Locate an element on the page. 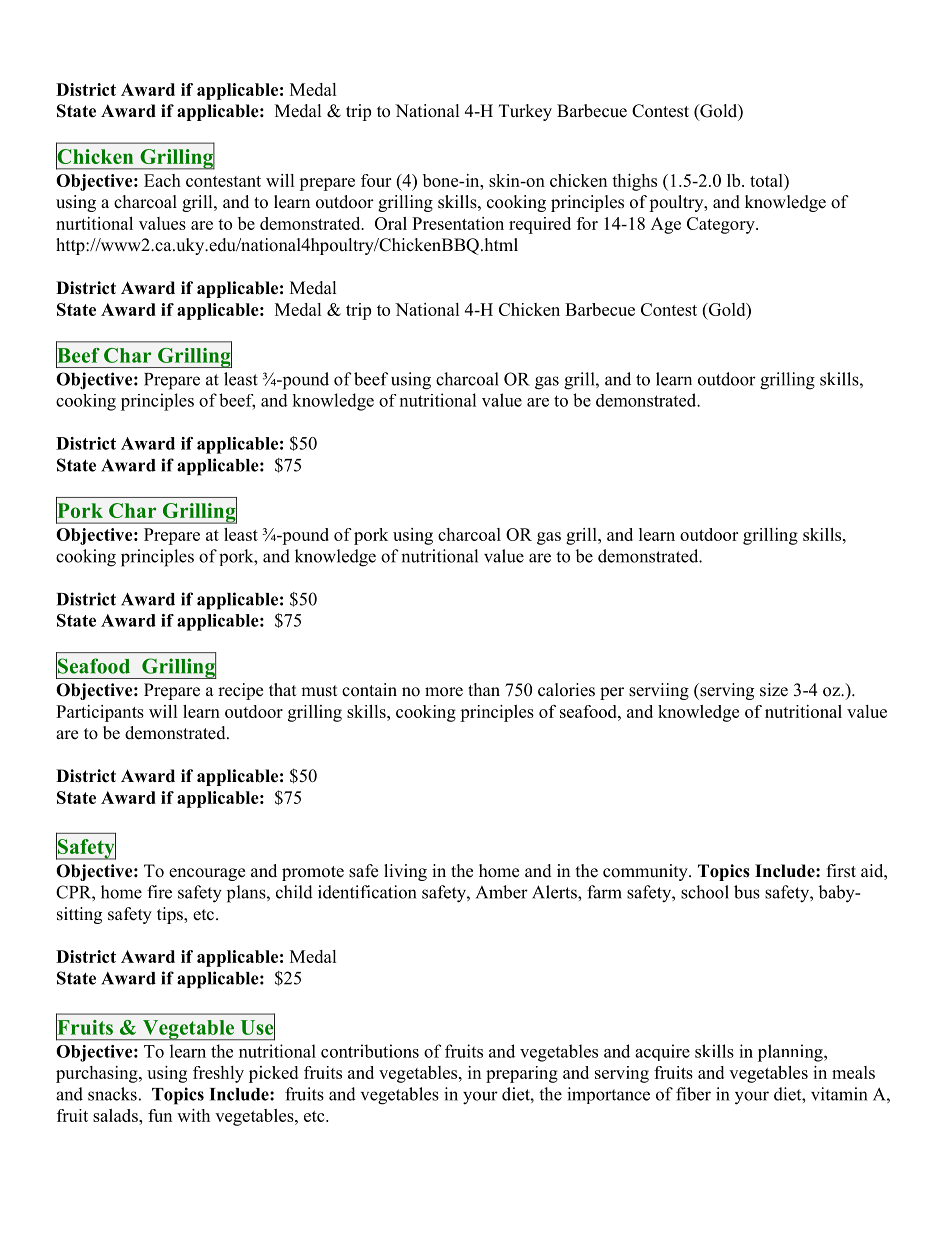  total is located at coordinates (767, 182).
